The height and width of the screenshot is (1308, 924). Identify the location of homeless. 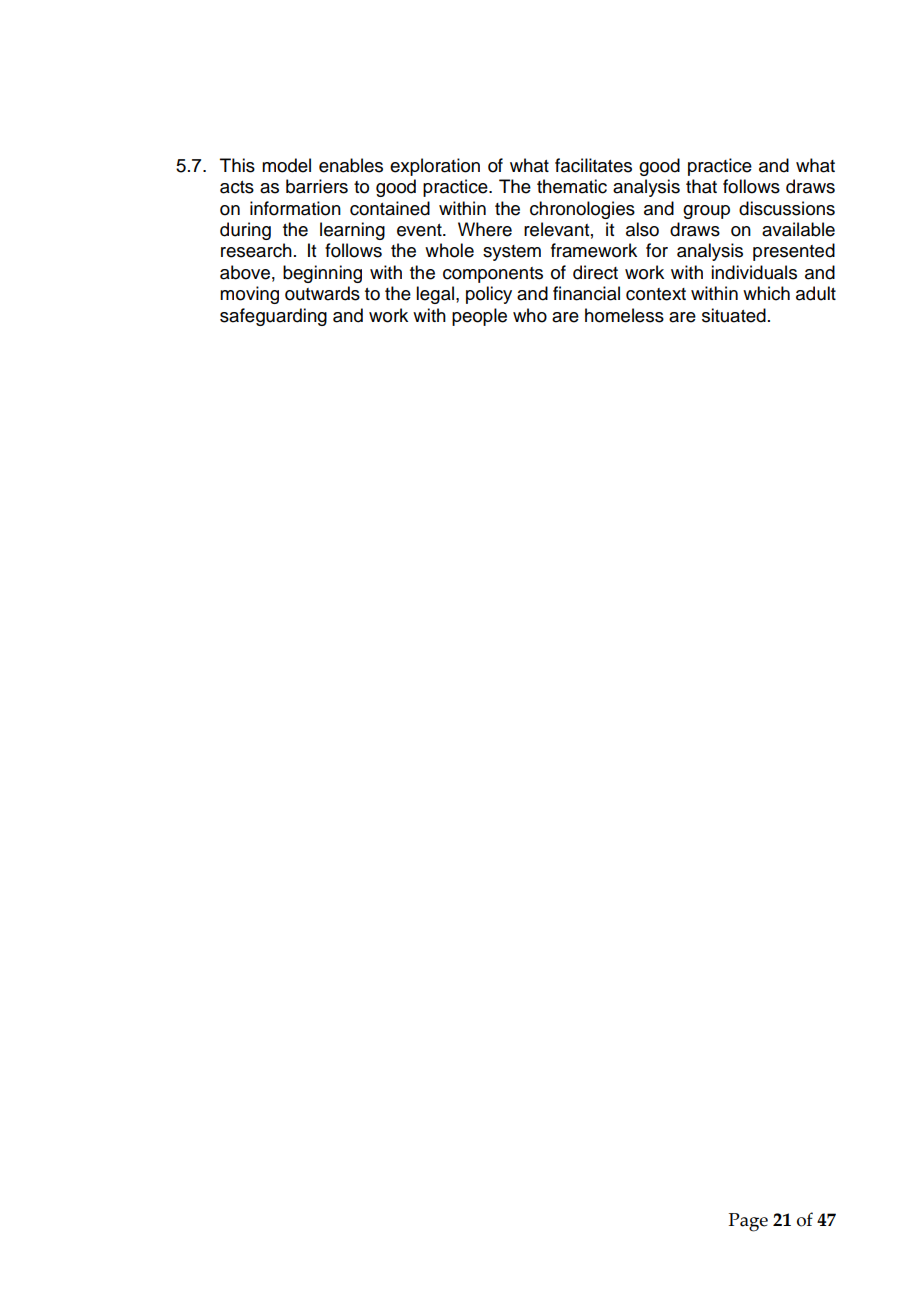
(624, 315).
